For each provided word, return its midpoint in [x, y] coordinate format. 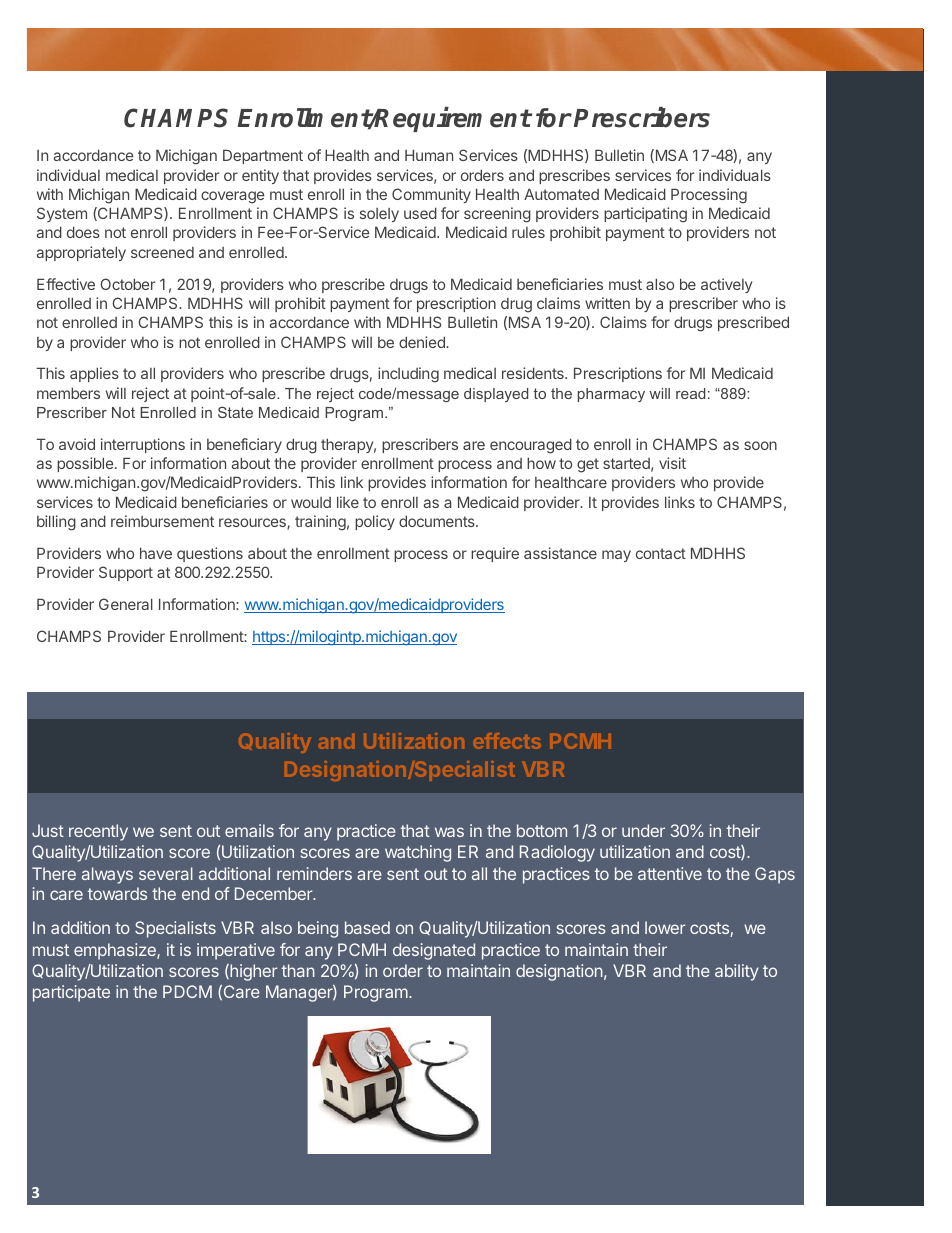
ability [737, 972]
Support [126, 573]
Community [431, 195]
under [643, 830]
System [62, 214]
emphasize [116, 951]
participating [645, 215]
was [449, 832]
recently [98, 832]
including [408, 375]
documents [438, 521]
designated [434, 951]
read [690, 393]
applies [94, 374]
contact [661, 553]
